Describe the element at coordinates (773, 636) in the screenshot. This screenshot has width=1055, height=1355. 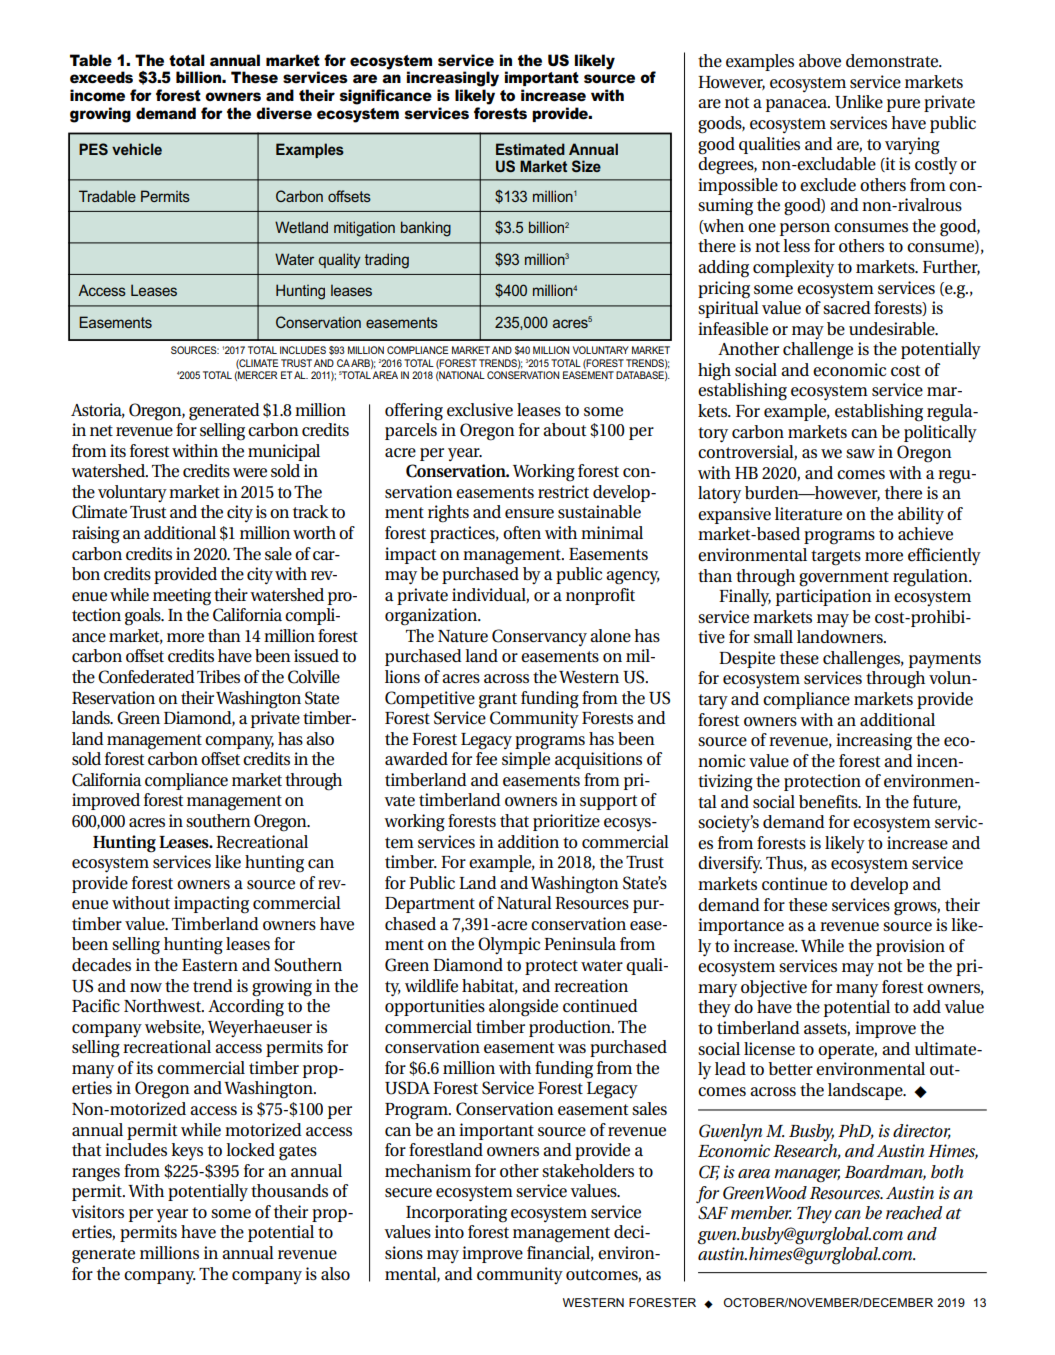
I see `small` at that location.
